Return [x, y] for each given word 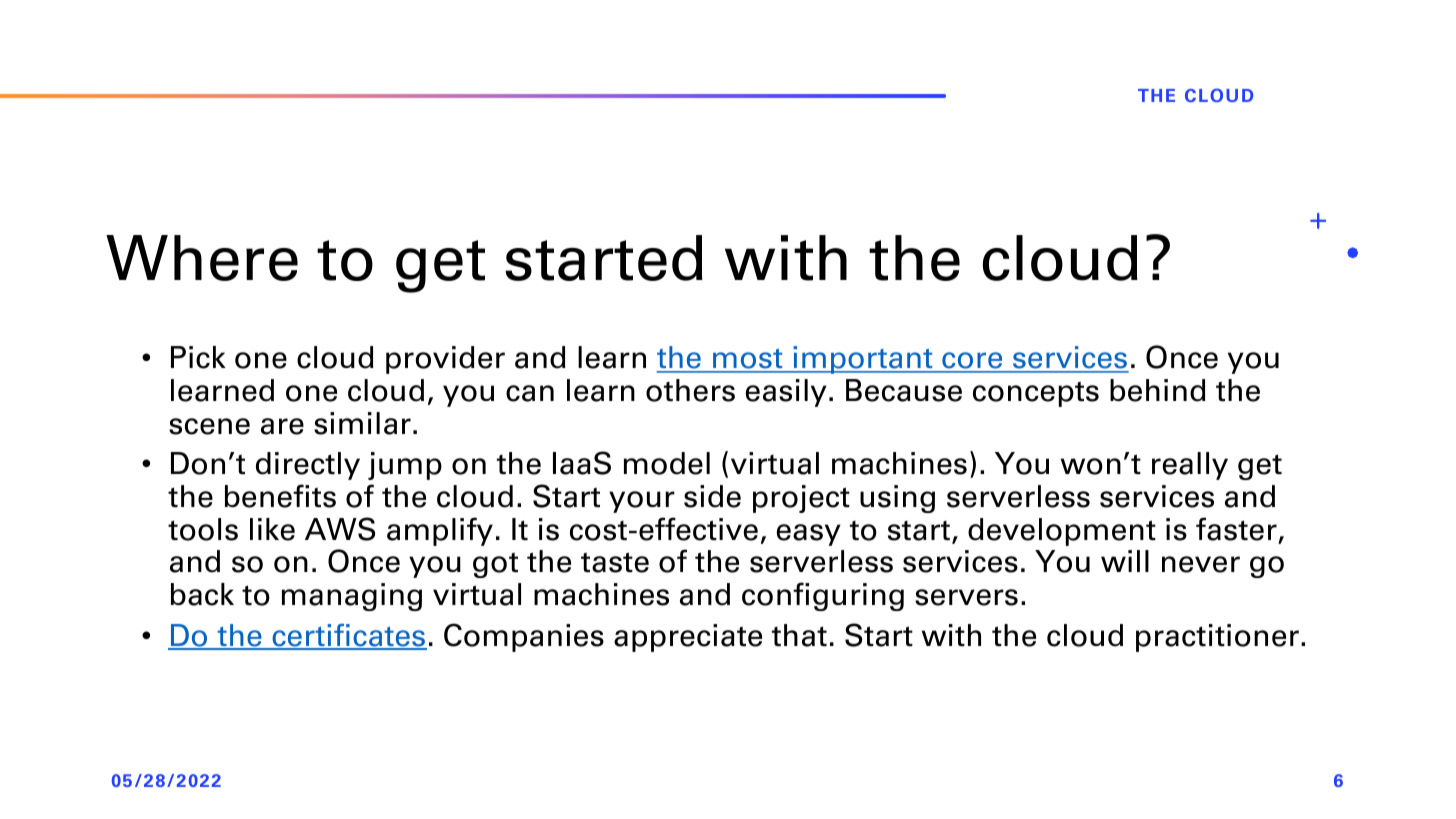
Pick [198, 357]
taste [615, 562]
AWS [340, 529]
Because [904, 390]
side [712, 496]
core [972, 362]
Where [202, 258]
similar [362, 423]
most [748, 360]
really [1190, 466]
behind [1158, 390]
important [863, 360]
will [1125, 561]
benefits [280, 496]
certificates [348, 636]
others [690, 390]
